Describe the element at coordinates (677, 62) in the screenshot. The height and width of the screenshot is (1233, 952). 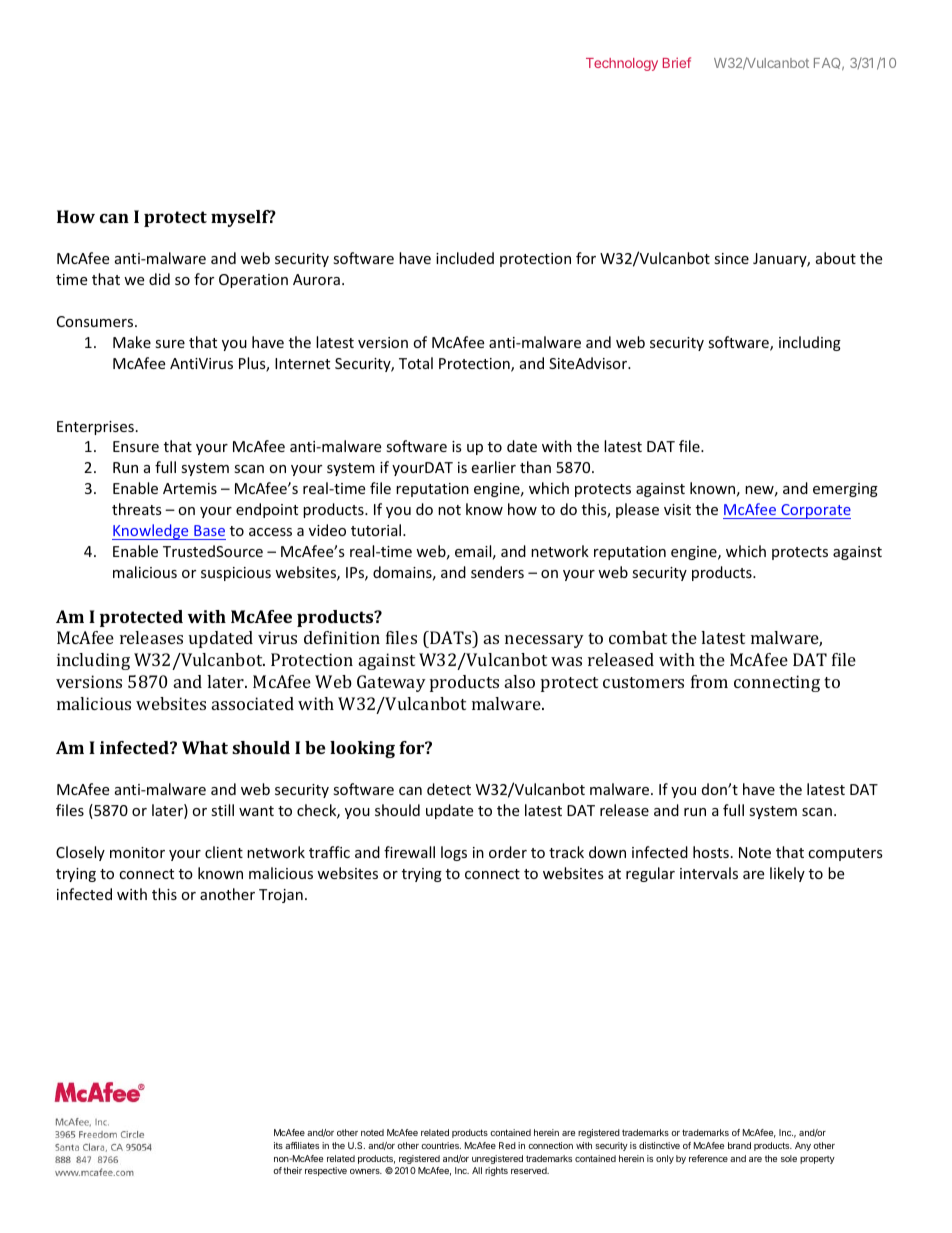
I see `Brief` at that location.
